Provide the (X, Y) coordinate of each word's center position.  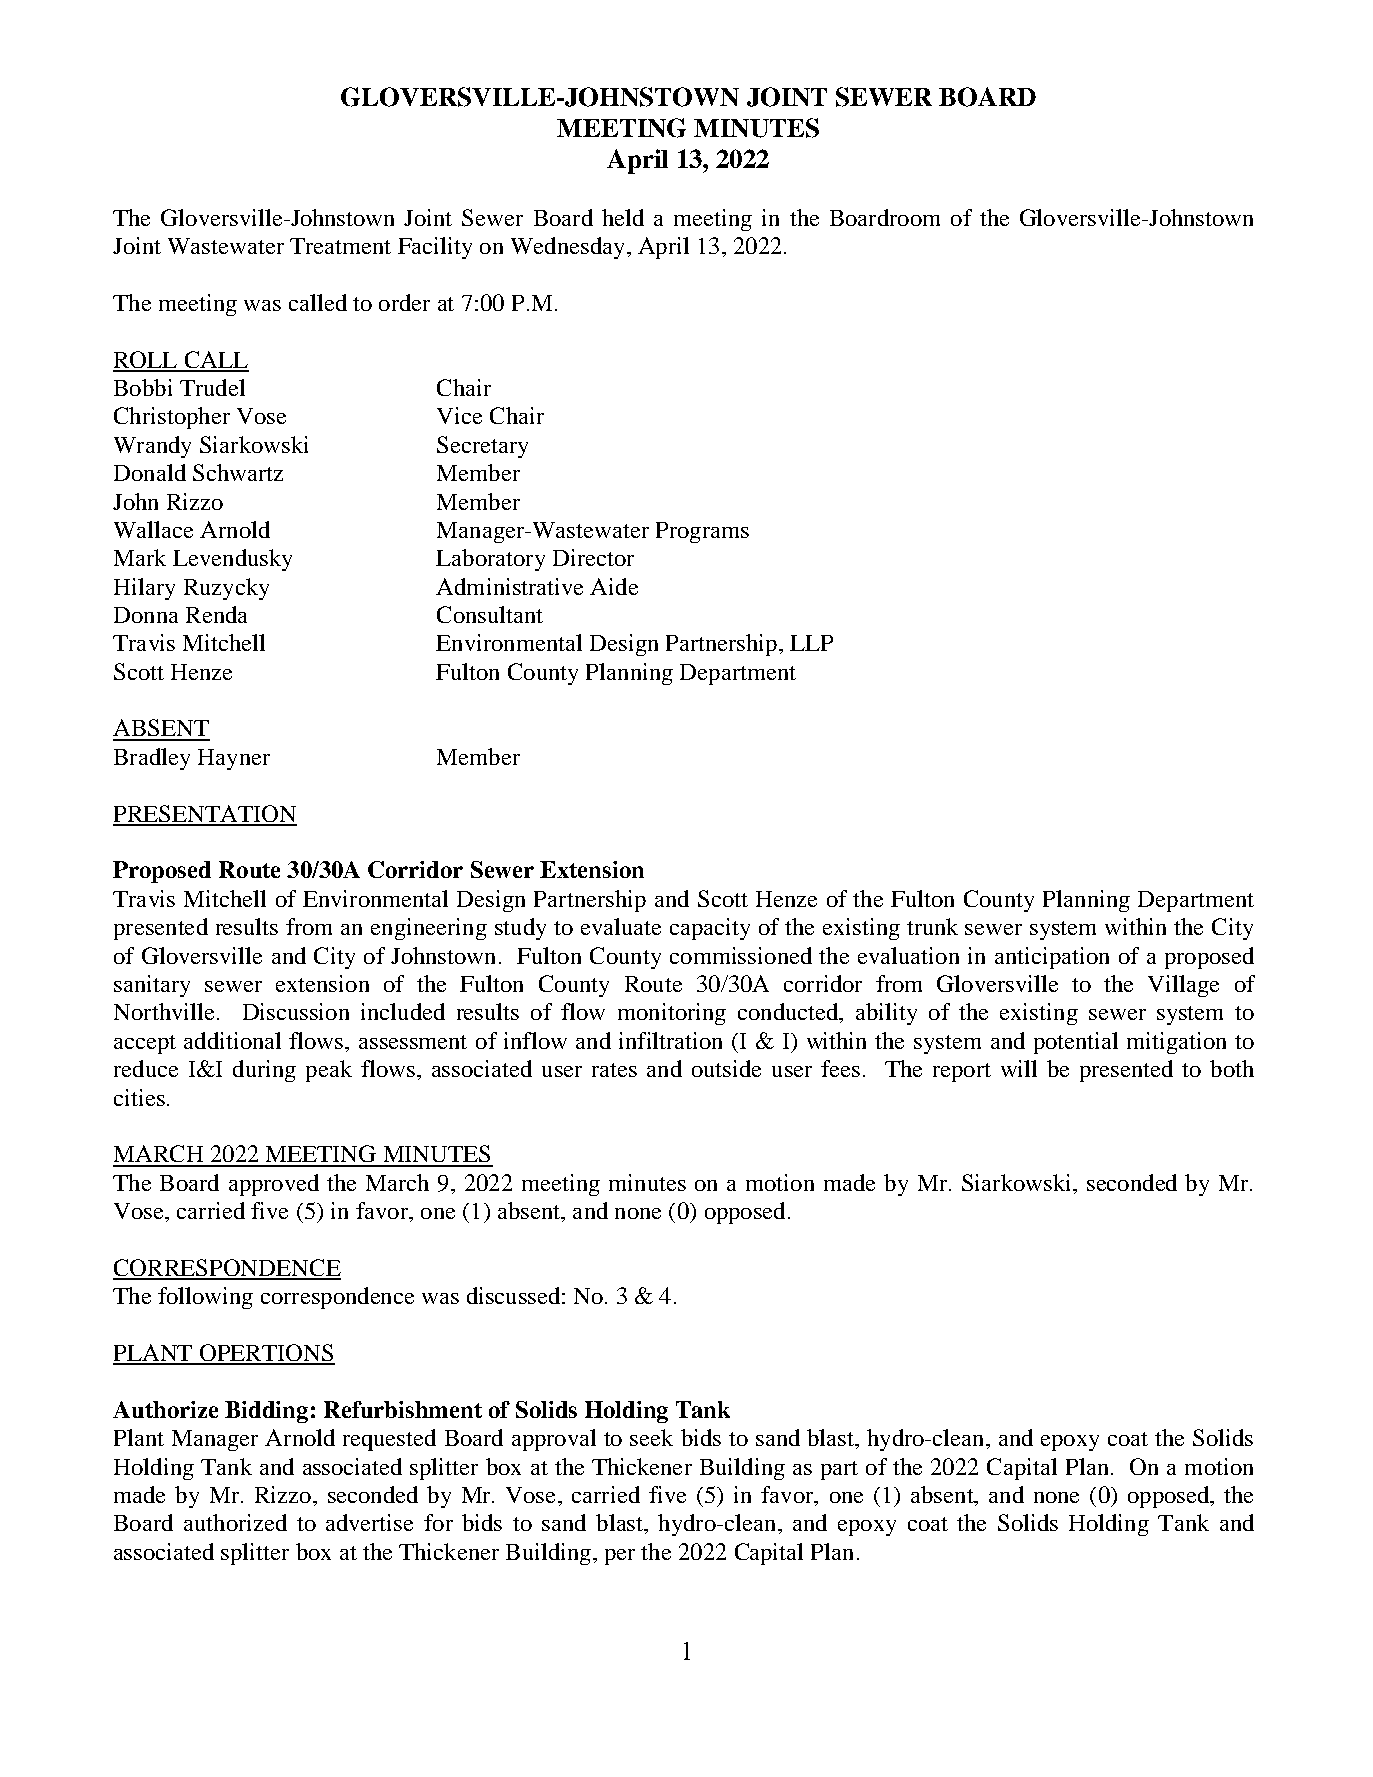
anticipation (1052, 958)
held (623, 217)
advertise (369, 1522)
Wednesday (567, 248)
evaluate (621, 926)
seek (651, 1437)
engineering (429, 929)
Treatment (340, 246)
